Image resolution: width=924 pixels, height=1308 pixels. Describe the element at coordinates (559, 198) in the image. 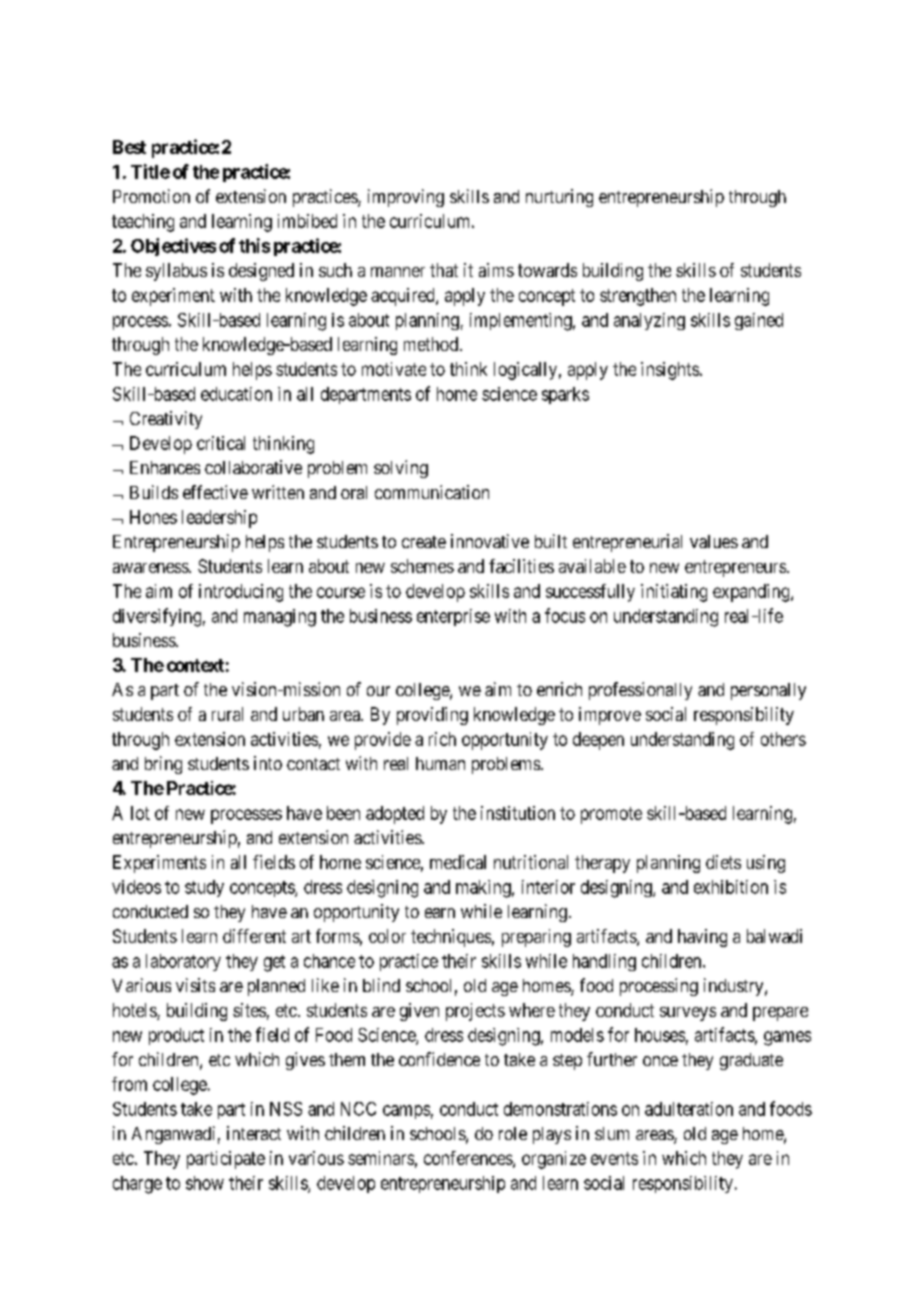

I see `nurturing` at that location.
